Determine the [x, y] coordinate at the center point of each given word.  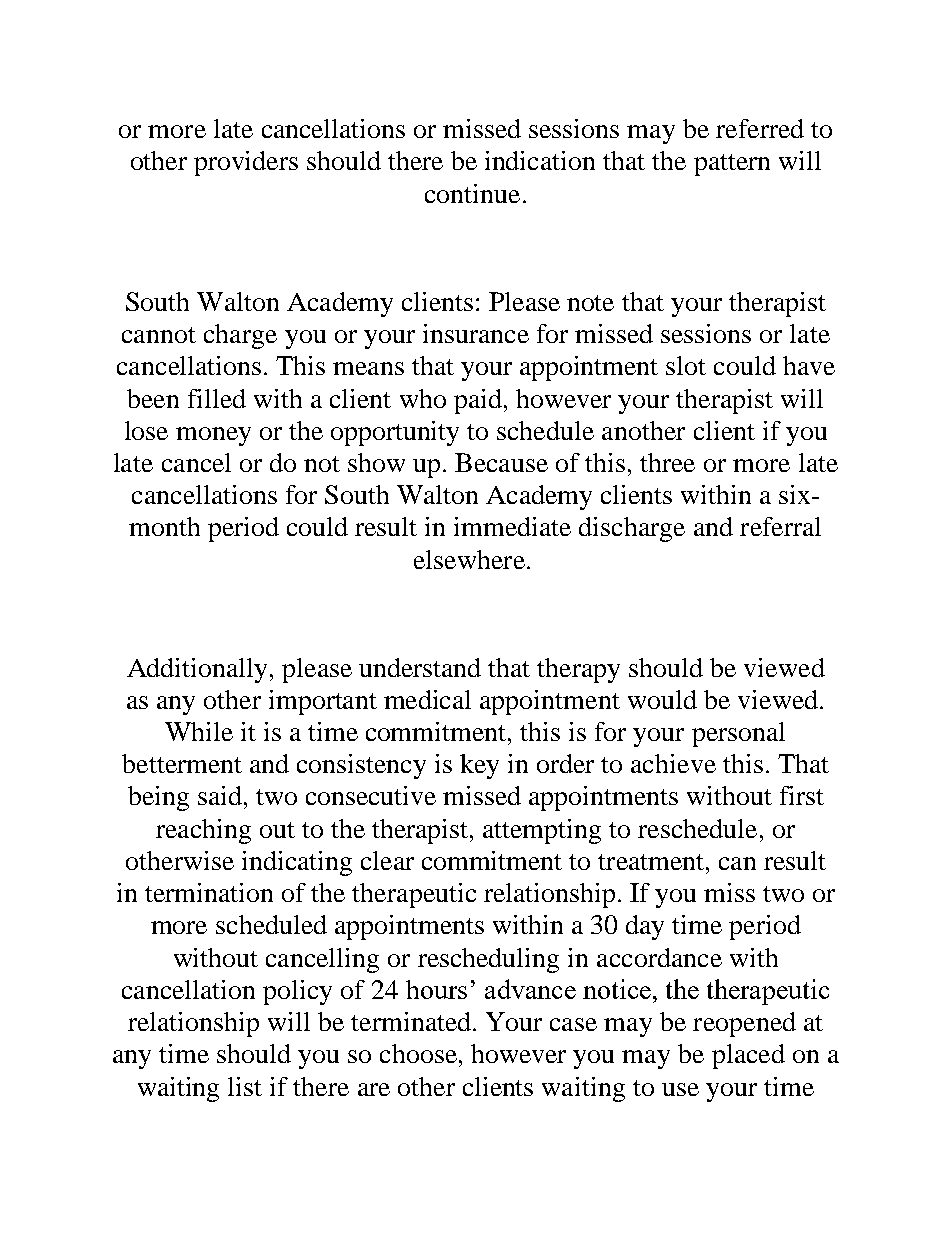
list [245, 1086]
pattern [732, 165]
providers [246, 163]
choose [418, 1053]
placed [748, 1056]
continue [472, 193]
